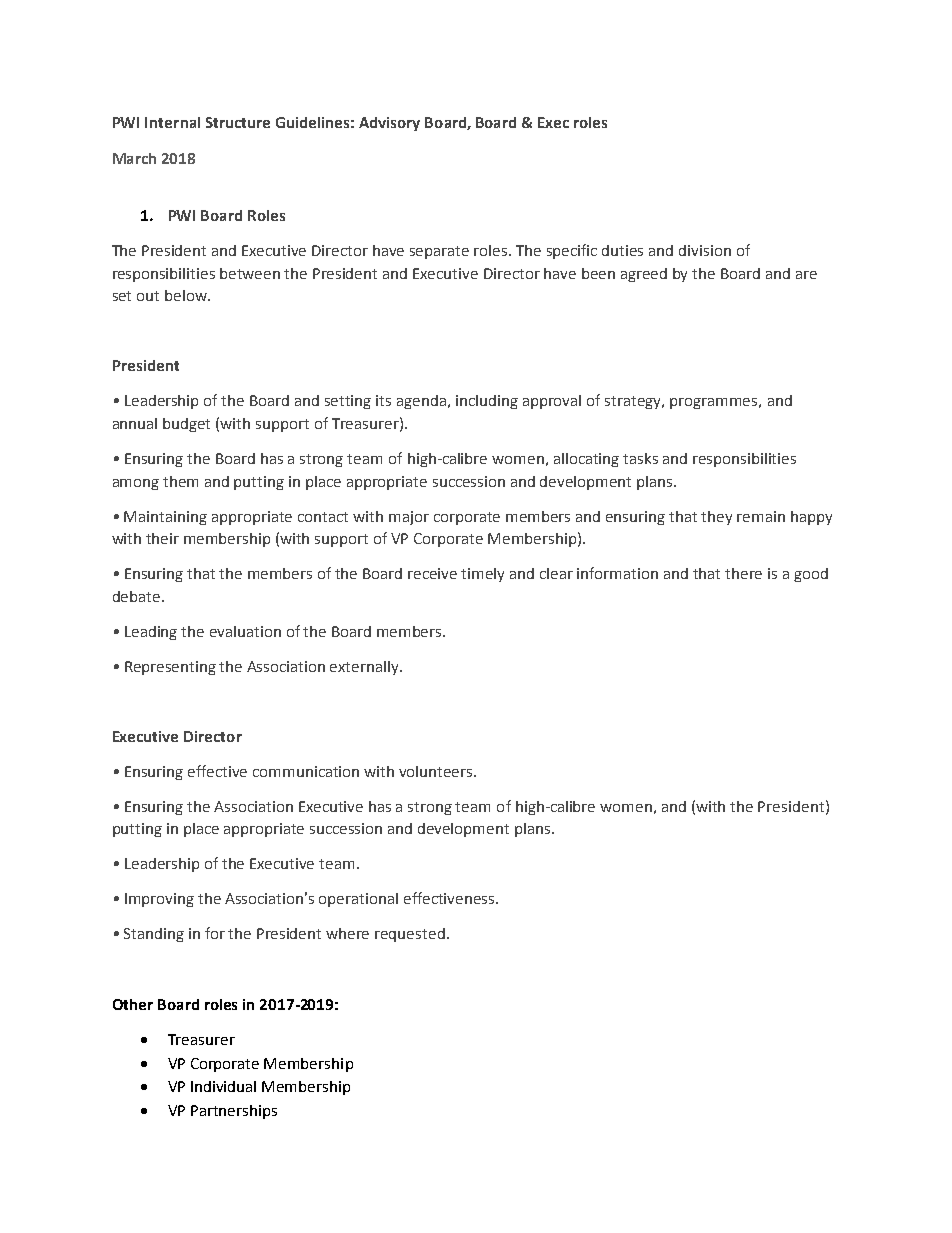 This screenshot has height=1233, width=952. I want to click on Advisory, so click(389, 124).
